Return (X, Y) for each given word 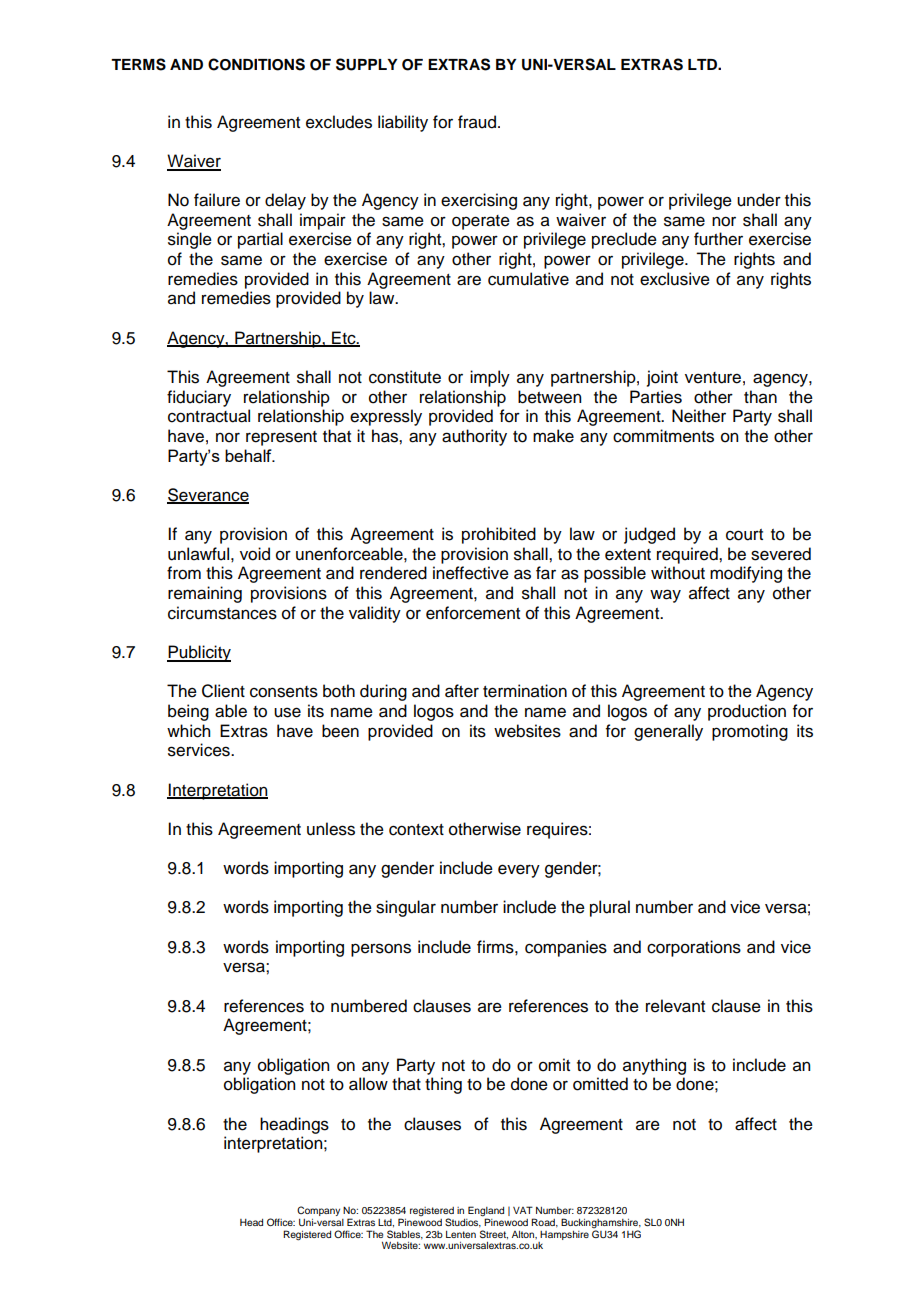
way (665, 596)
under (759, 200)
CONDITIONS (256, 64)
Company (318, 1211)
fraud (477, 122)
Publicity (199, 653)
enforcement (473, 613)
